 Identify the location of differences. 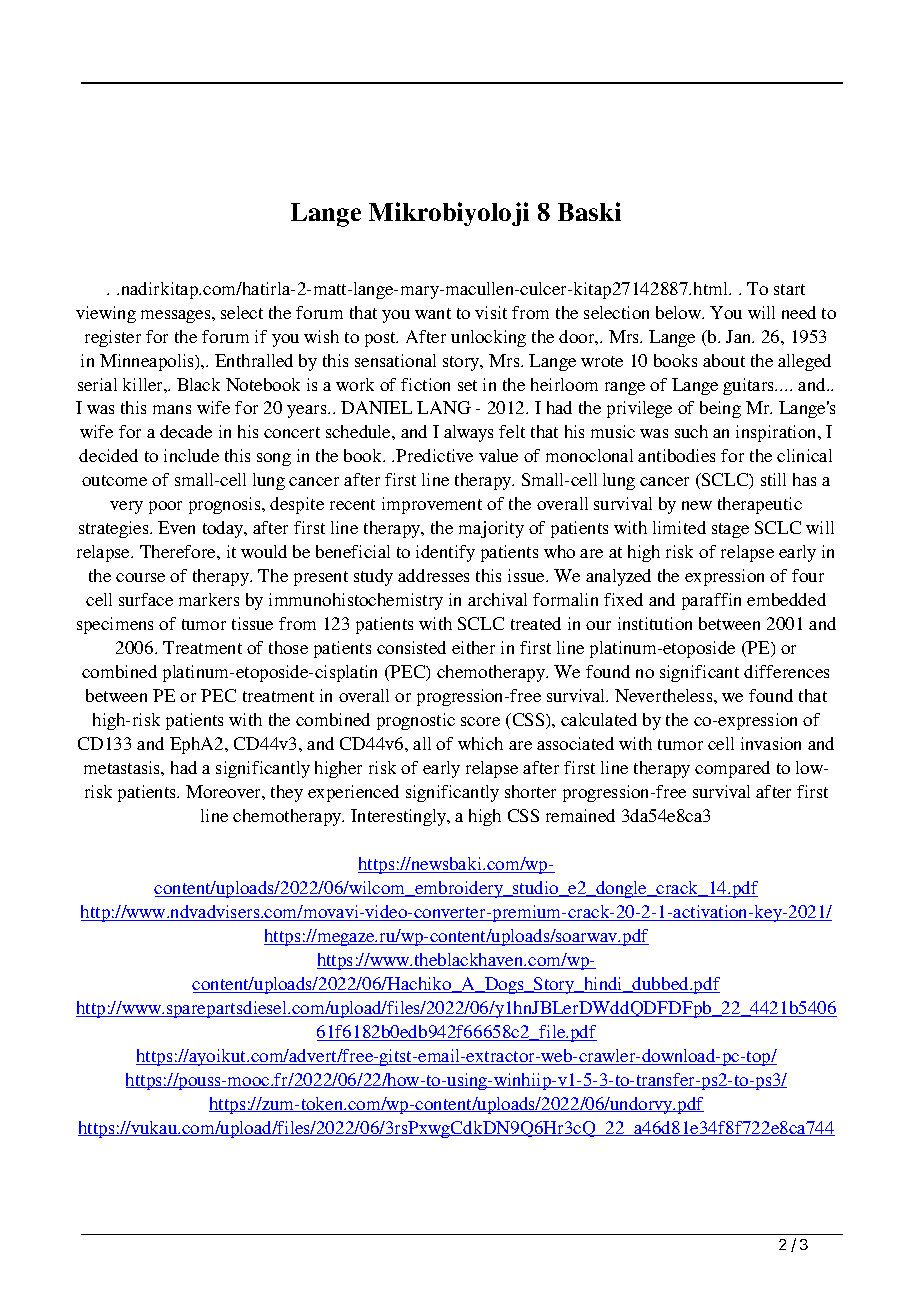
(786, 671).
